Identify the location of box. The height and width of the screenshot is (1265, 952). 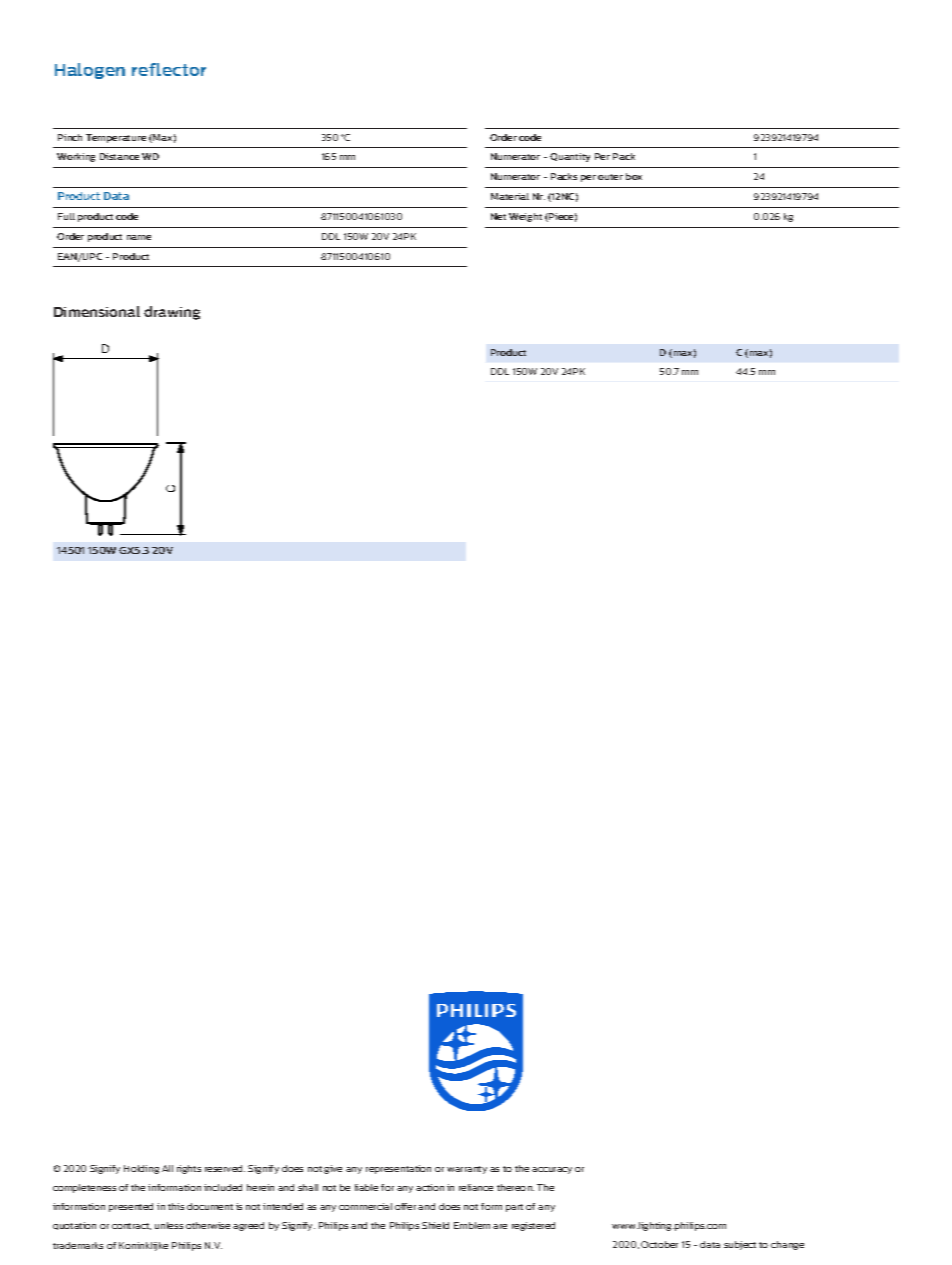
(634, 176).
